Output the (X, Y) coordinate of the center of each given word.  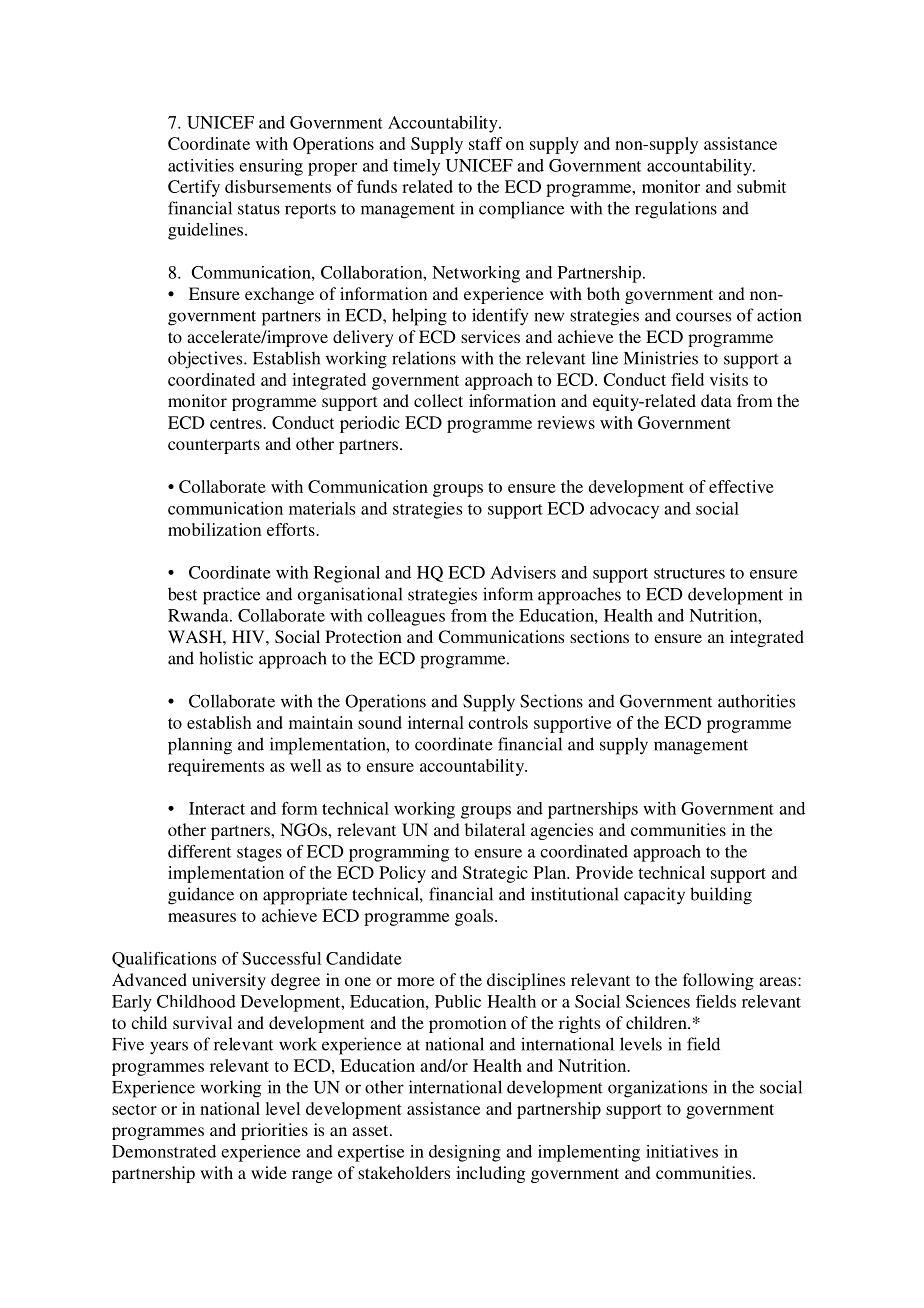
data (716, 400)
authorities (756, 701)
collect (438, 400)
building (721, 896)
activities (201, 165)
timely (416, 167)
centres (237, 423)
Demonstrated (164, 1151)
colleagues (406, 617)
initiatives (682, 1151)
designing (465, 1153)
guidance (201, 896)
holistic (226, 658)
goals (475, 917)
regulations (676, 210)
